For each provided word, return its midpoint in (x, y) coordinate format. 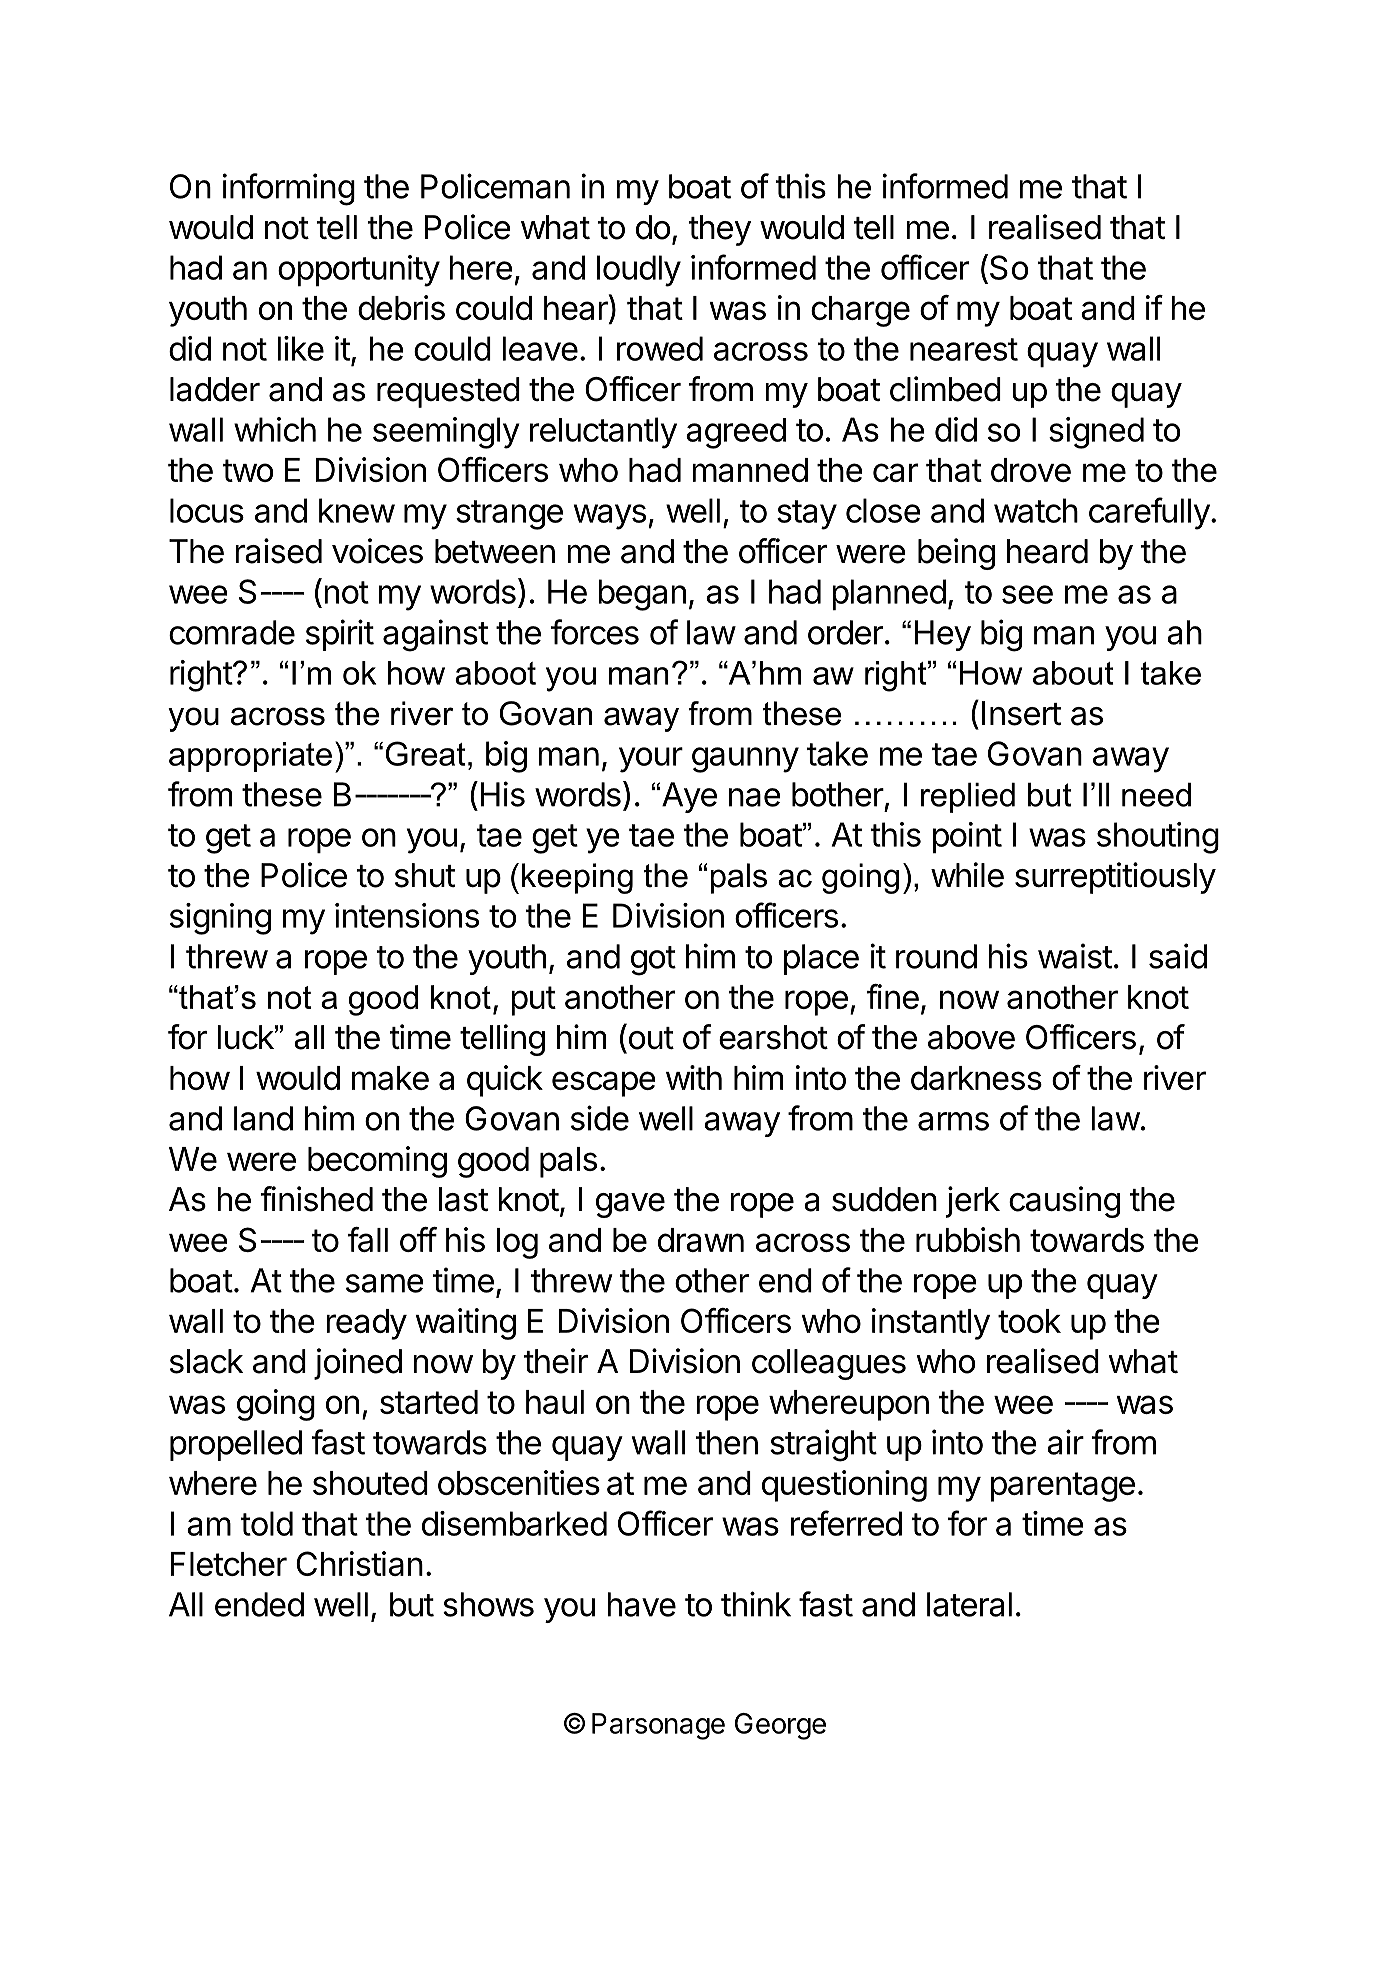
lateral (969, 1604)
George (780, 1726)
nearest (964, 349)
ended (259, 1604)
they (720, 230)
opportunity (359, 271)
